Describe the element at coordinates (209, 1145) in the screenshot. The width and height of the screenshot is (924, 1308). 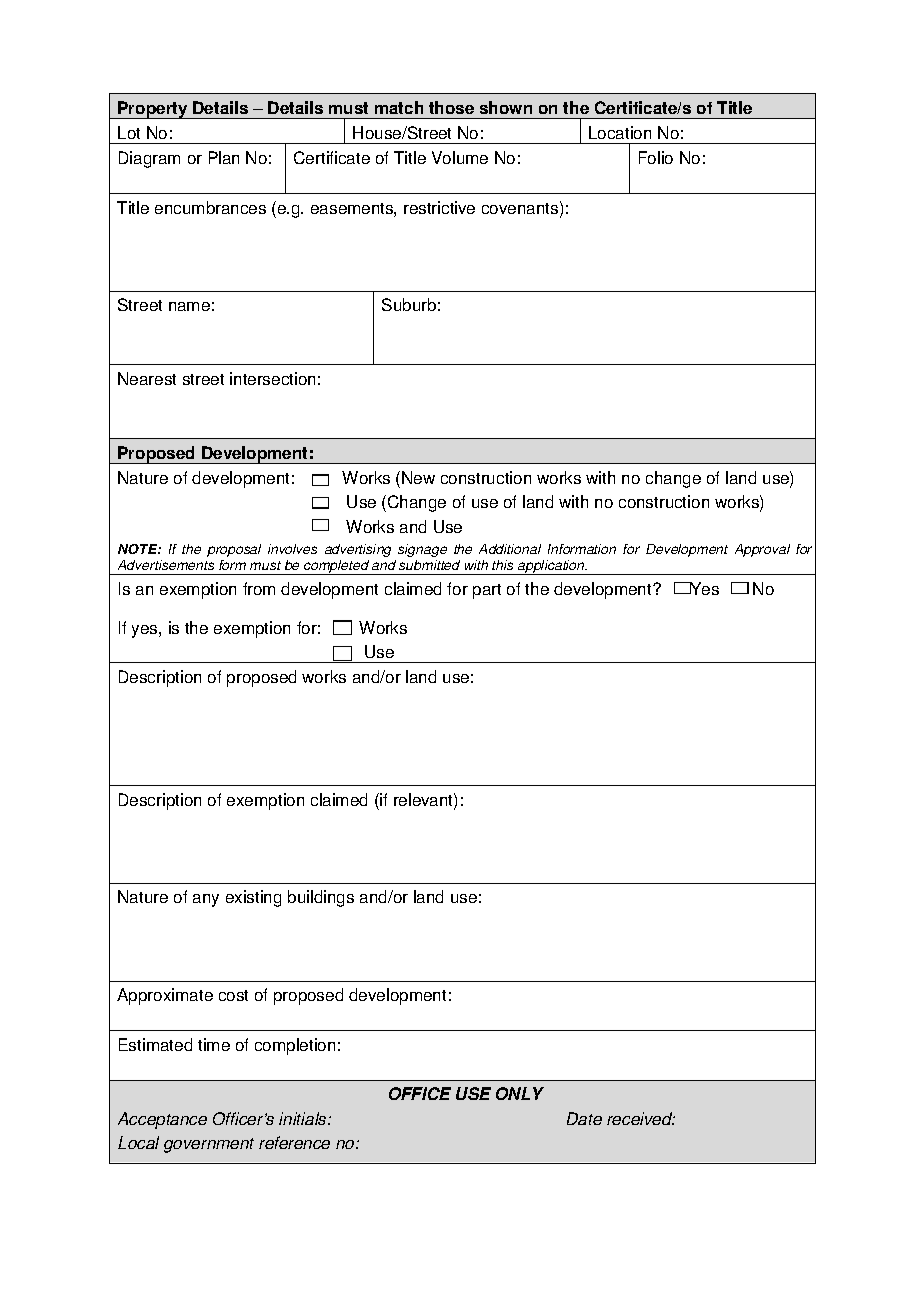
I see `government` at that location.
